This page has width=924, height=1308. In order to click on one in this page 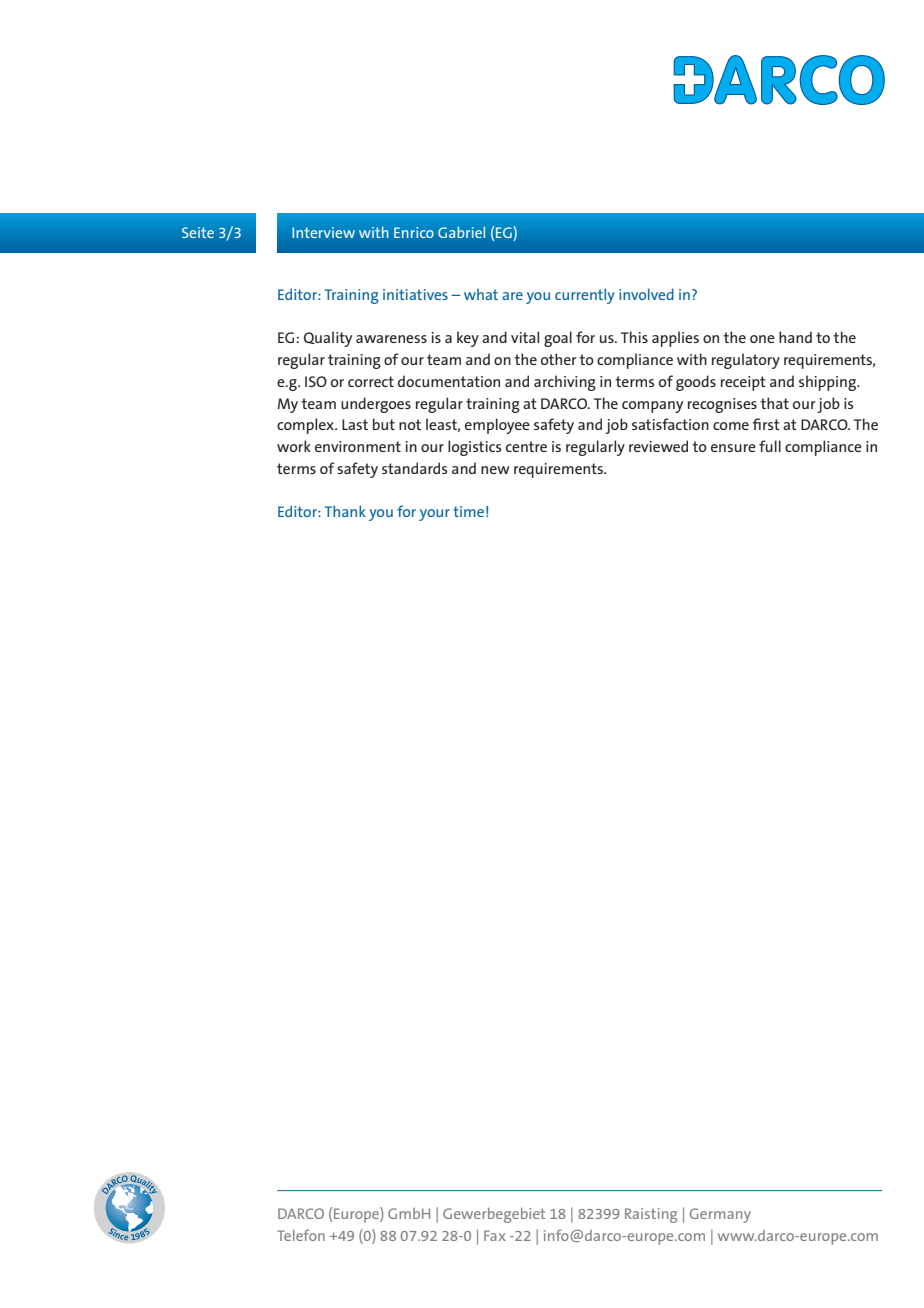, I will do `click(762, 339)`.
